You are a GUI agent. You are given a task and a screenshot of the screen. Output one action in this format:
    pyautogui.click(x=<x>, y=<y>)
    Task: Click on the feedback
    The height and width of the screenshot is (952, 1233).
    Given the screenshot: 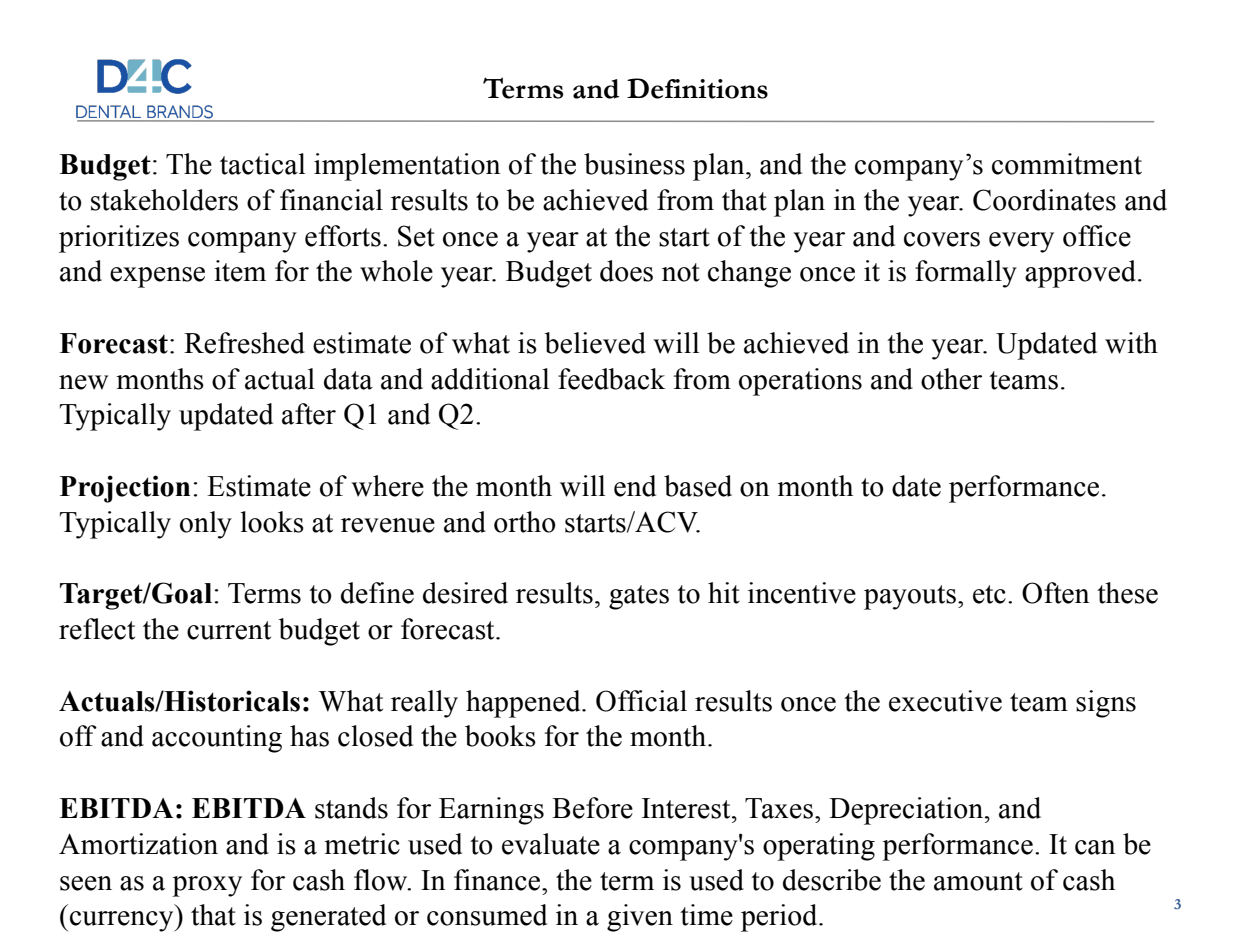 What is the action you would take?
    pyautogui.click(x=611, y=379)
